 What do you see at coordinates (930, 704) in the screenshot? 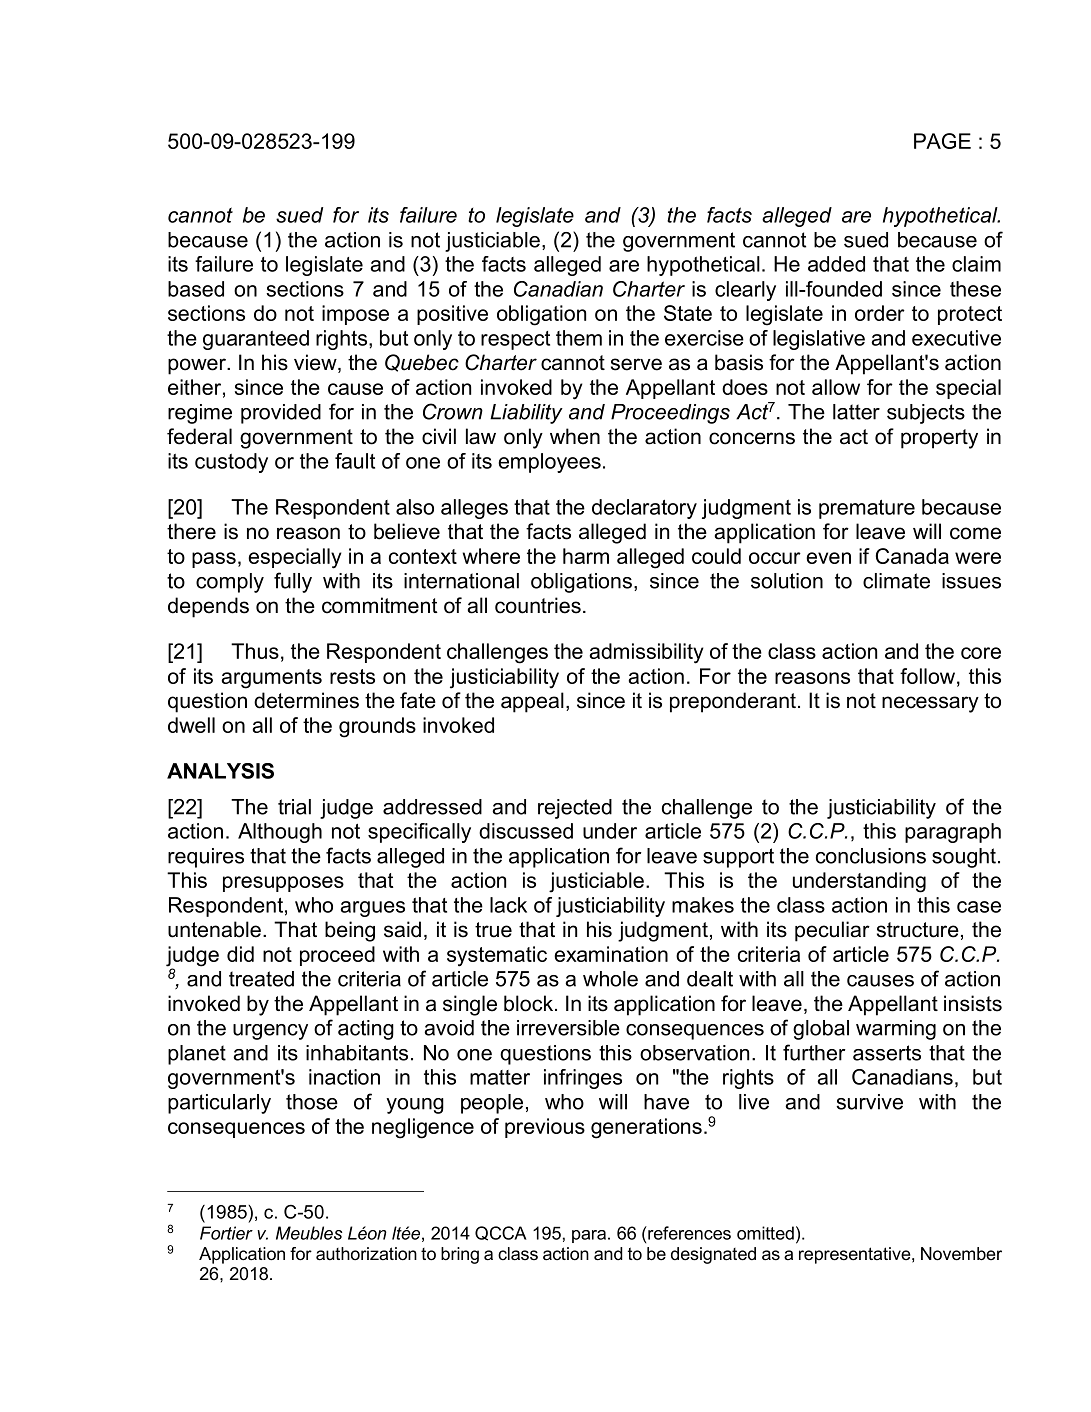
I see `necessary` at bounding box center [930, 704].
